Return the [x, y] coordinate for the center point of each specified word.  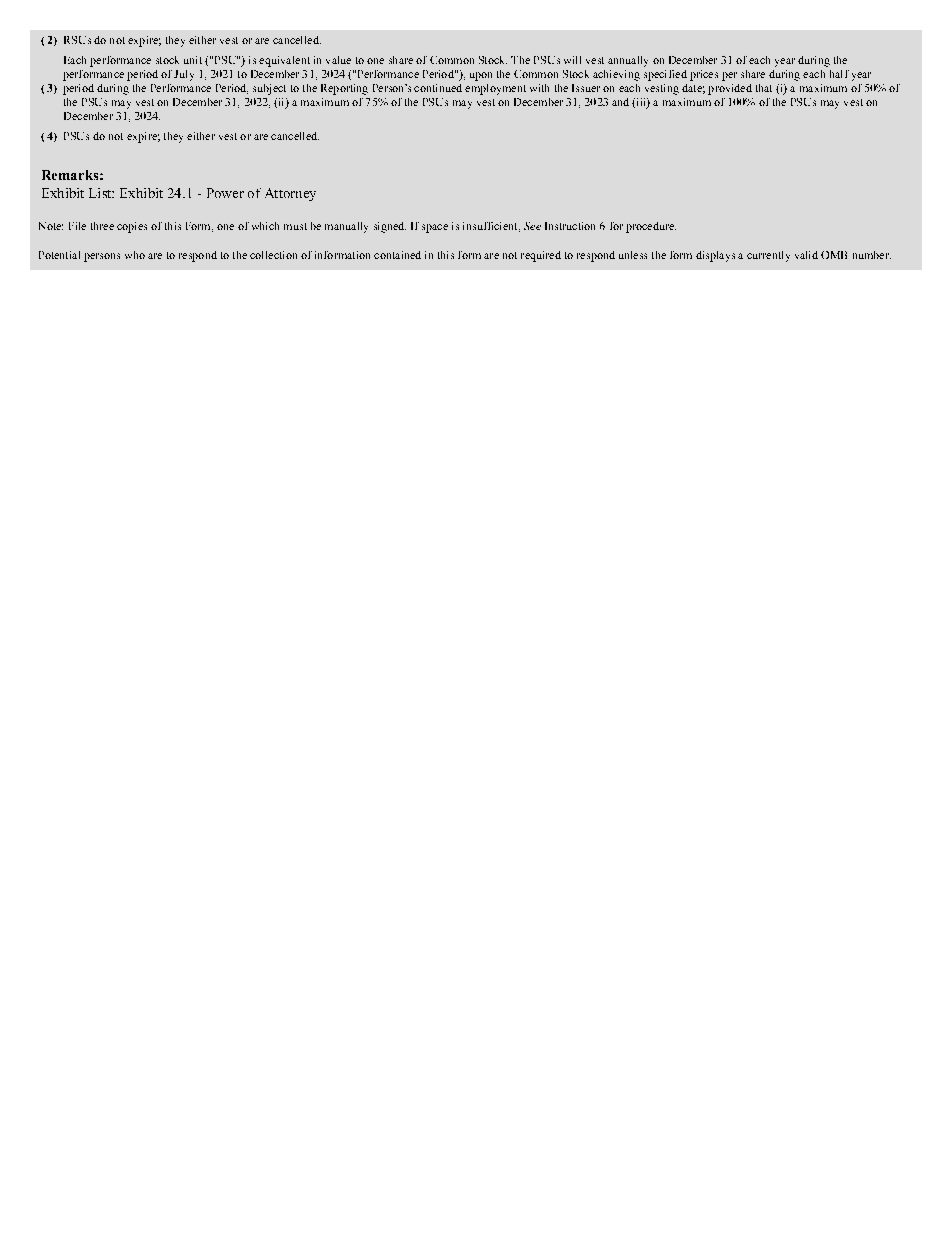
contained [397, 255]
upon [481, 76]
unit [193, 60]
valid [806, 255]
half [839, 74]
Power [225, 193]
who [135, 255]
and [620, 102]
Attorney [290, 194]
